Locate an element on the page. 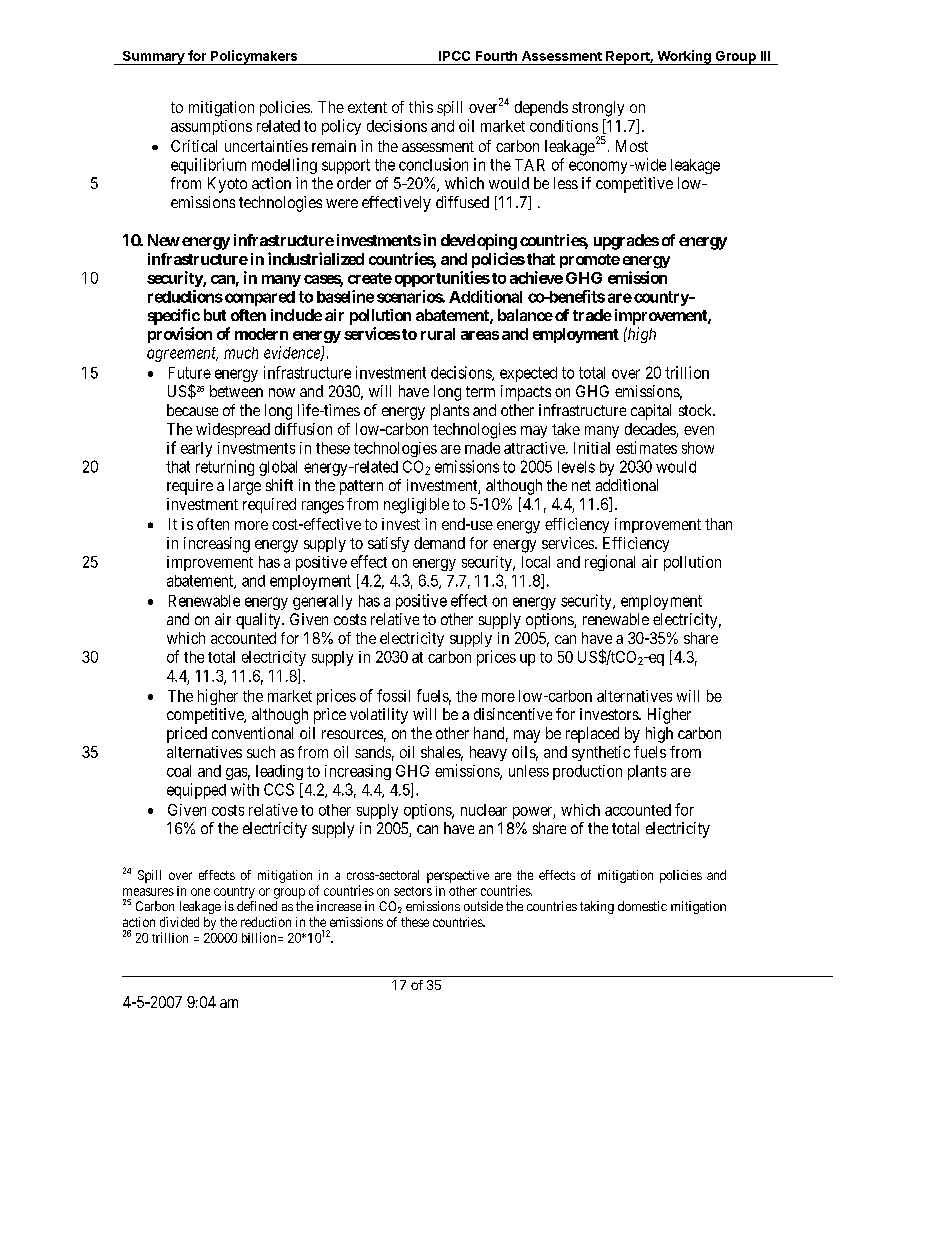 This document has height=1233, width=952. regional is located at coordinates (610, 563).
